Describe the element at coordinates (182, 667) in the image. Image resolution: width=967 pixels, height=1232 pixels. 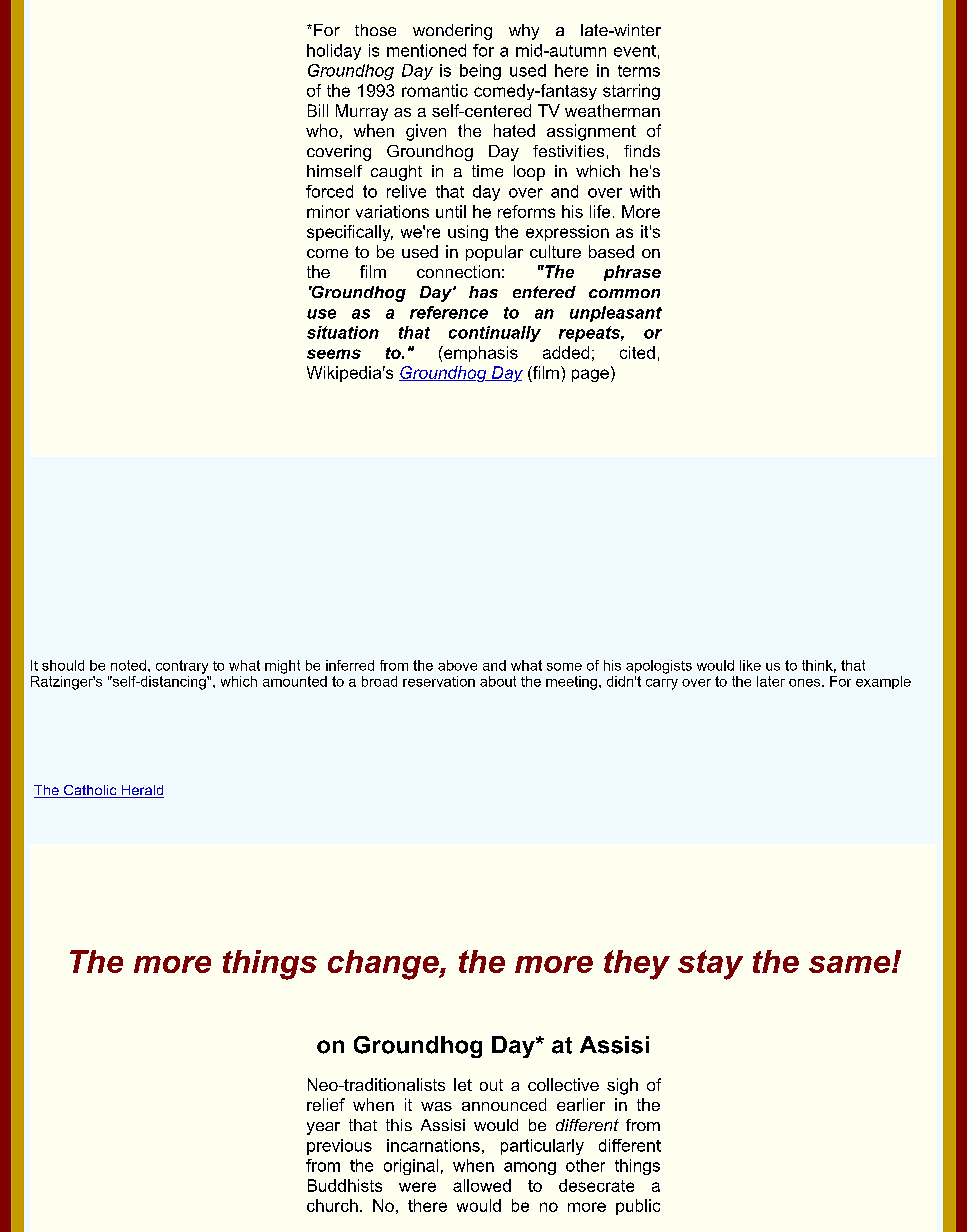
I see `contrary` at that location.
